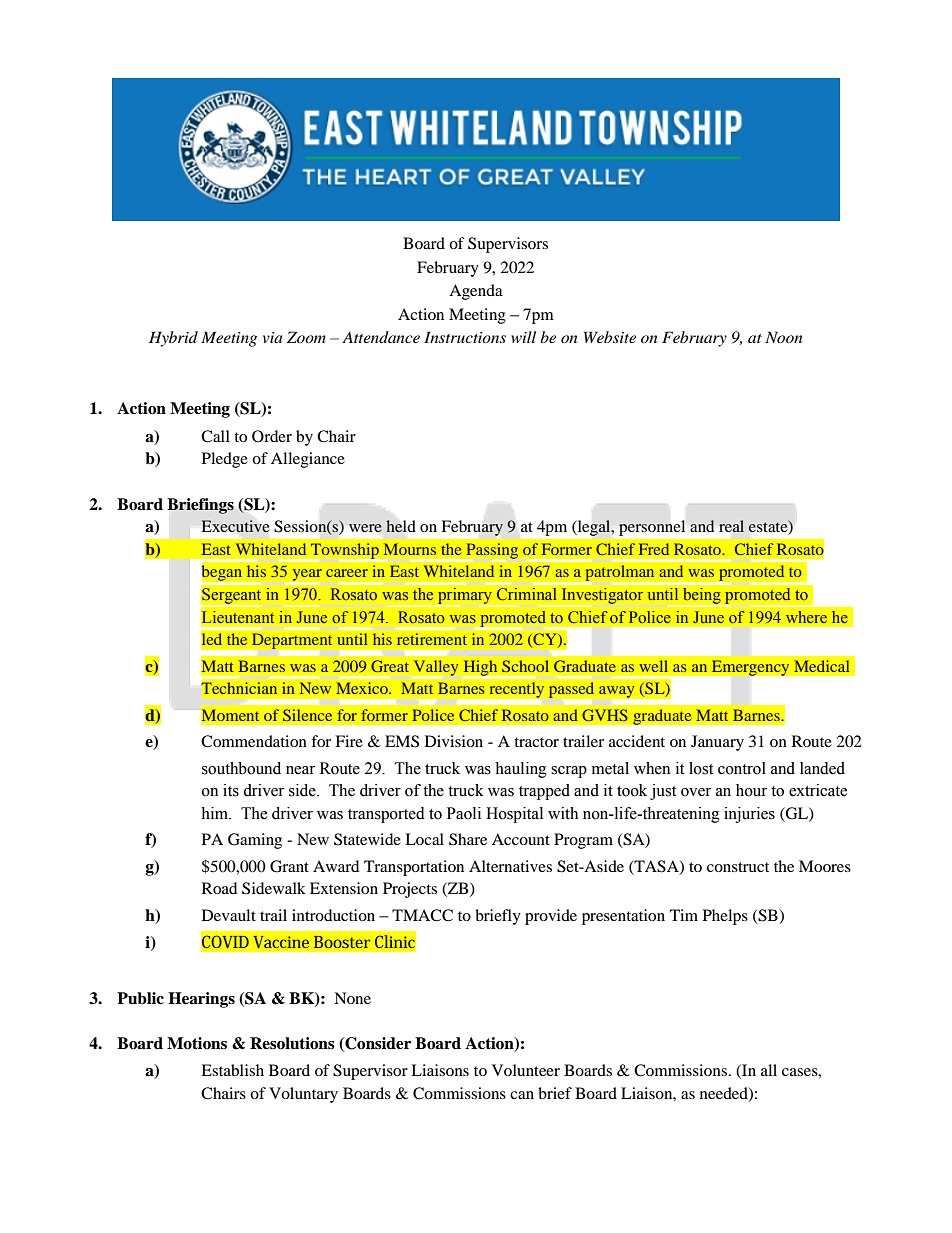  I want to click on him, so click(216, 813).
